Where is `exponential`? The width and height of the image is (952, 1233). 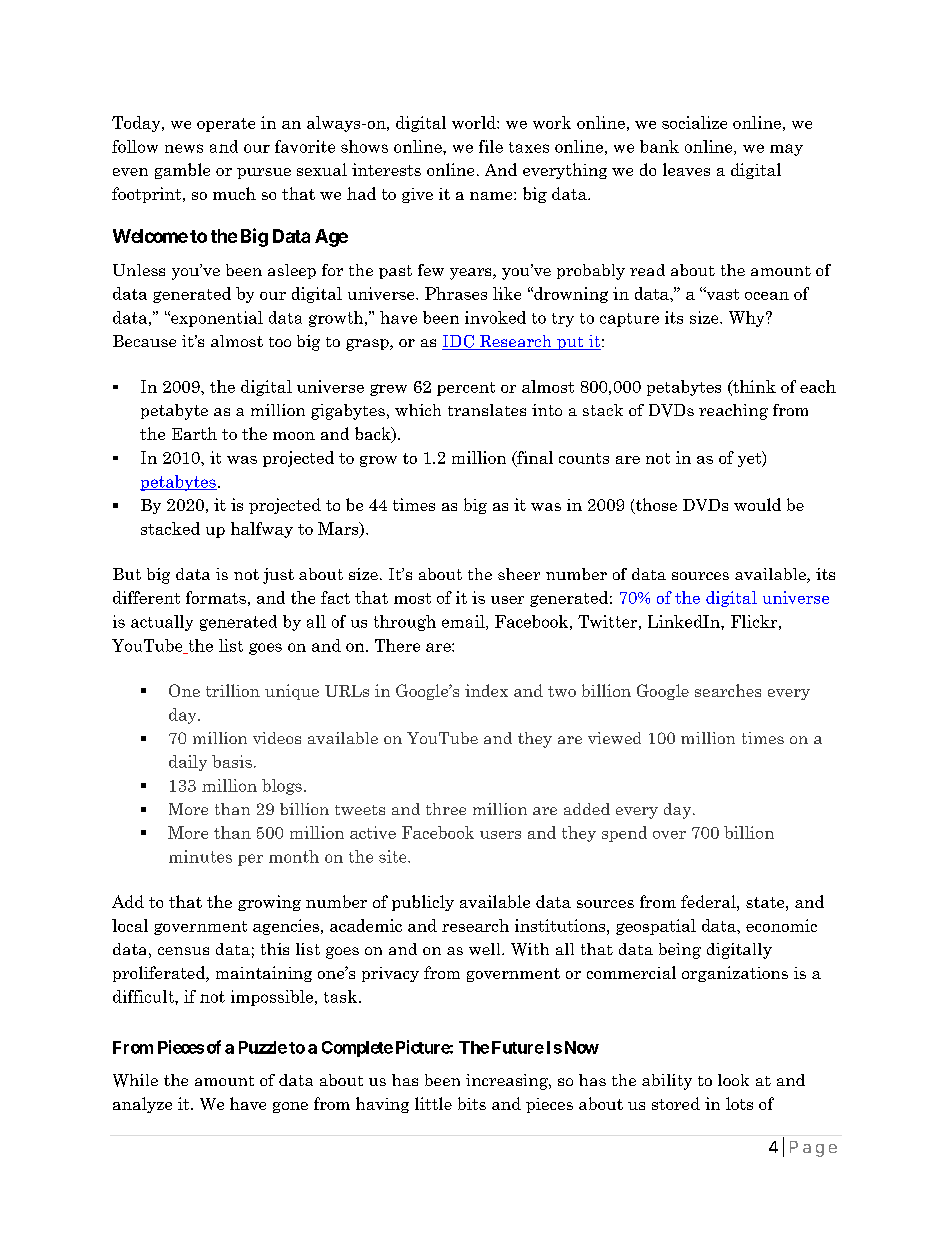 exponential is located at coordinates (216, 319).
